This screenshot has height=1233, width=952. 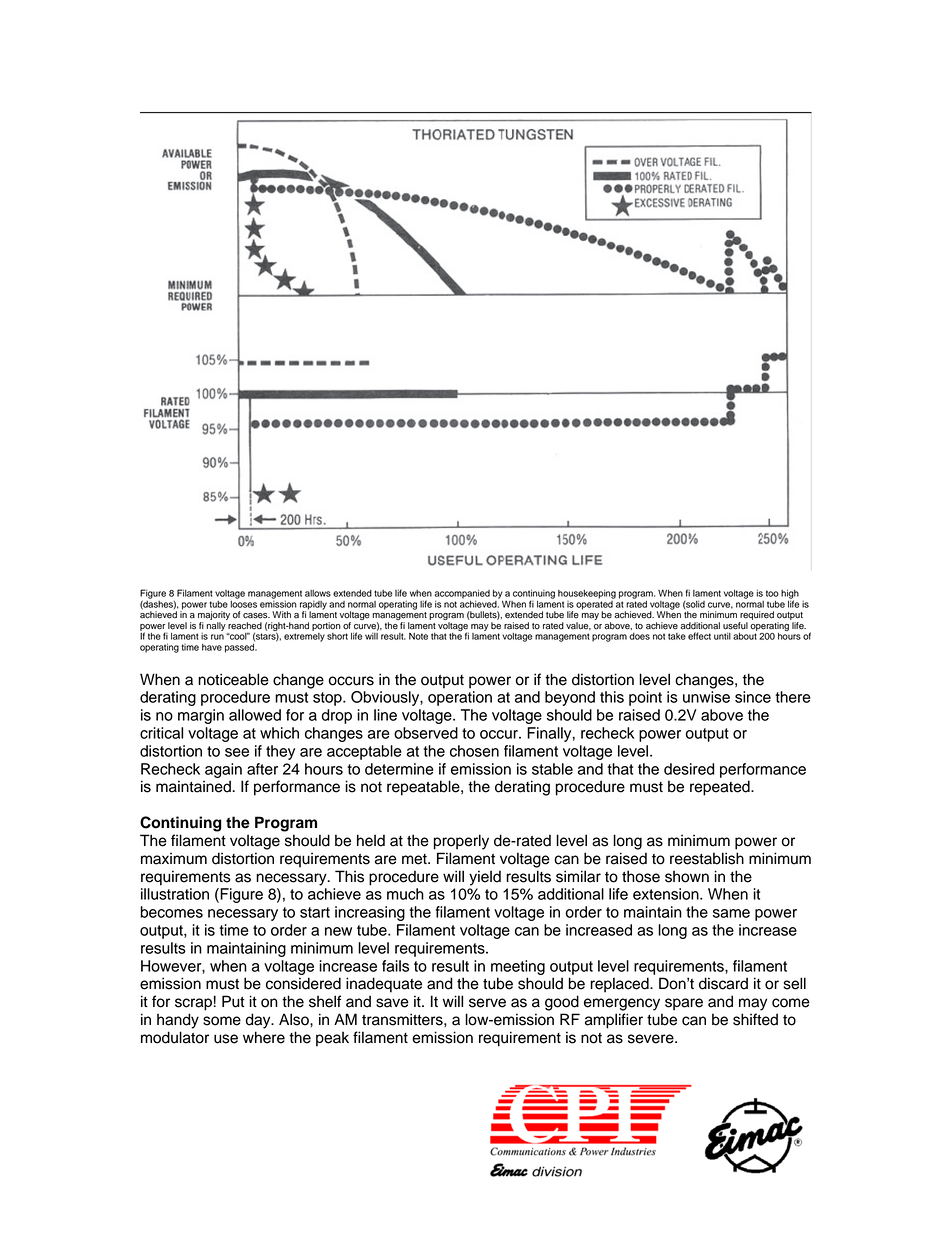 I want to click on repeated, so click(x=721, y=788).
